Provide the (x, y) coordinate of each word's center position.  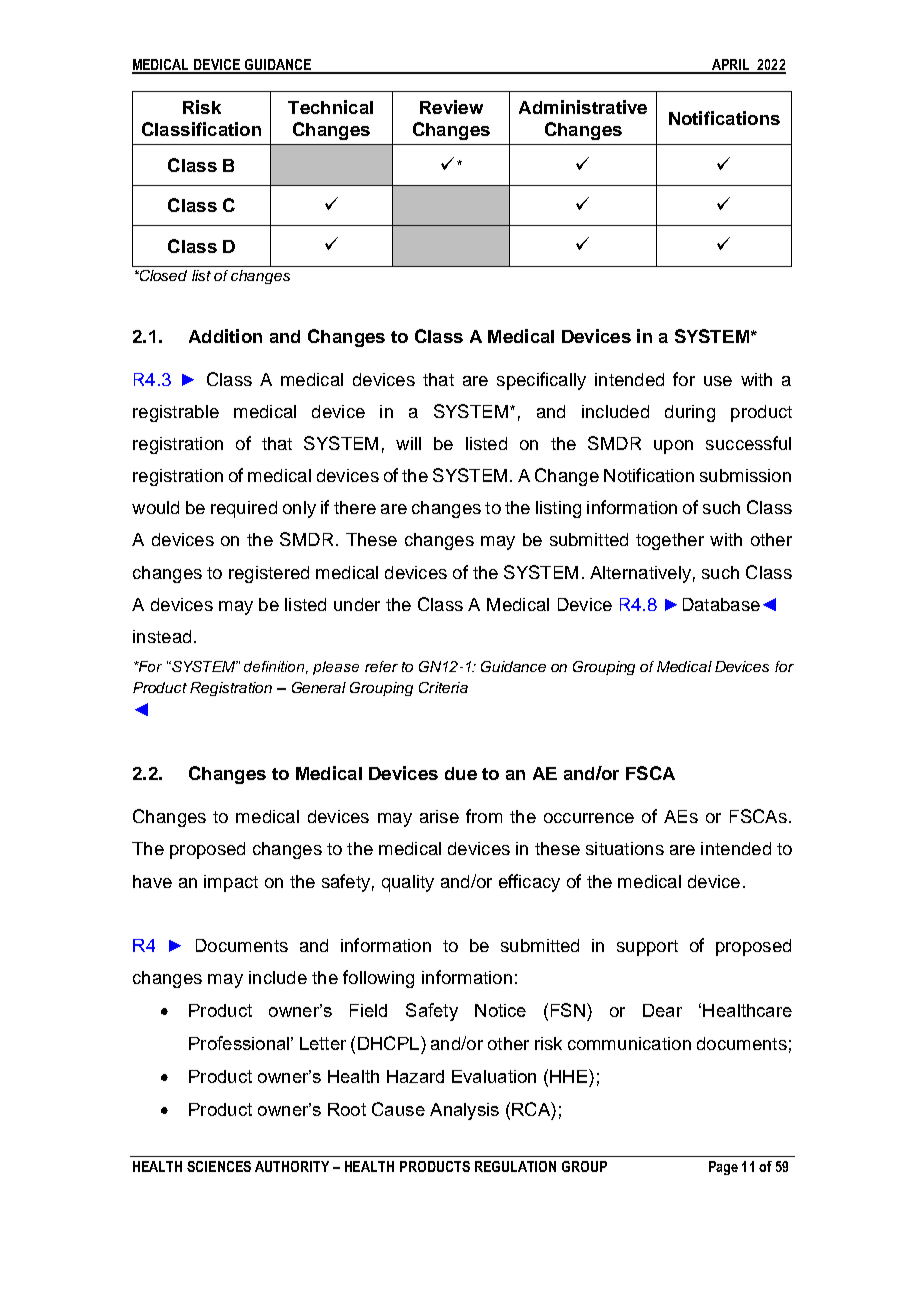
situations (625, 848)
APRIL (731, 66)
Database (721, 604)
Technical (330, 107)
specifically (541, 381)
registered (269, 574)
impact (231, 883)
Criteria (443, 687)
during (690, 413)
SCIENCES (219, 1166)
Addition (225, 336)
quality (408, 883)
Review (451, 107)
